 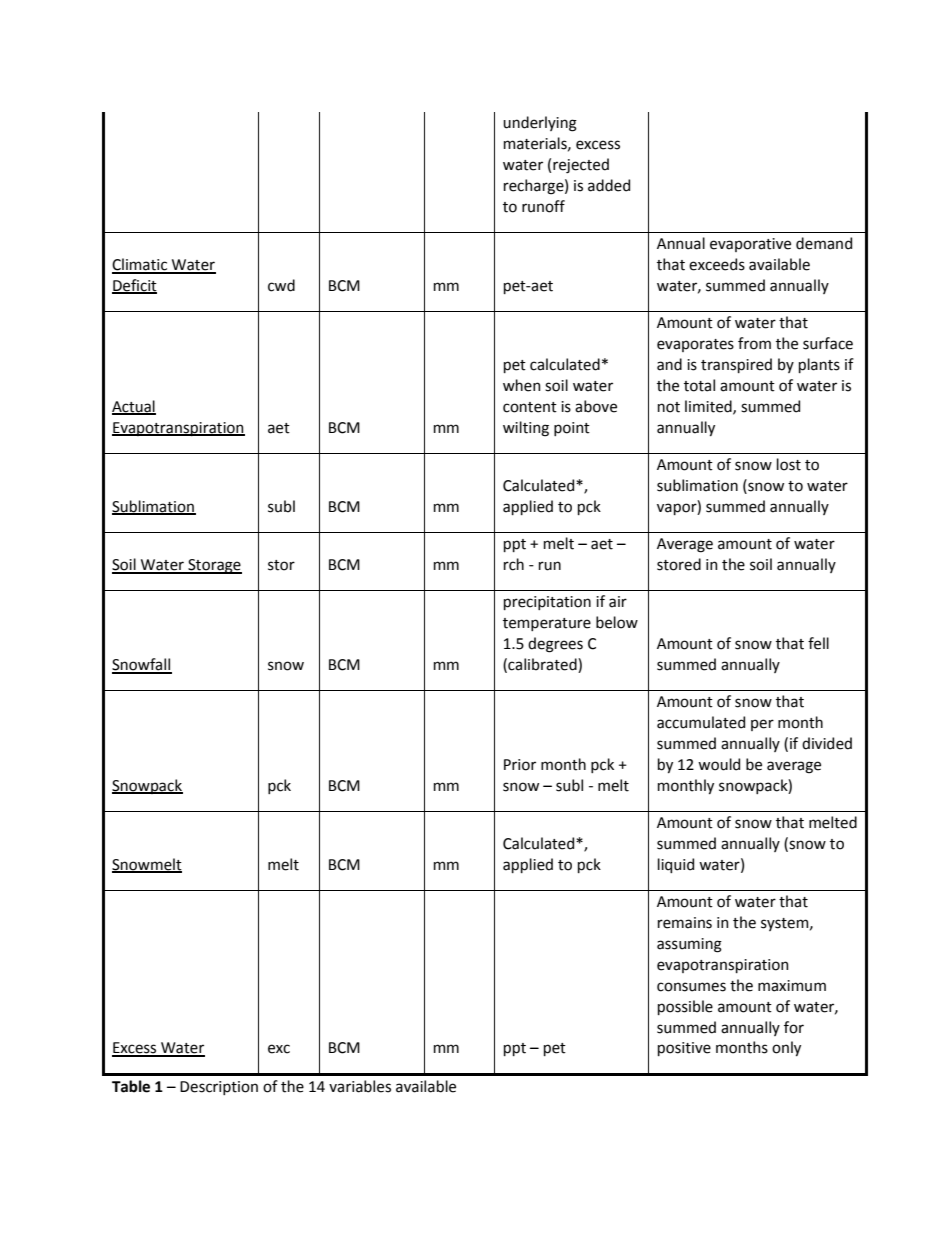 What do you see at coordinates (547, 624) in the page?
I see `temperature` at bounding box center [547, 624].
